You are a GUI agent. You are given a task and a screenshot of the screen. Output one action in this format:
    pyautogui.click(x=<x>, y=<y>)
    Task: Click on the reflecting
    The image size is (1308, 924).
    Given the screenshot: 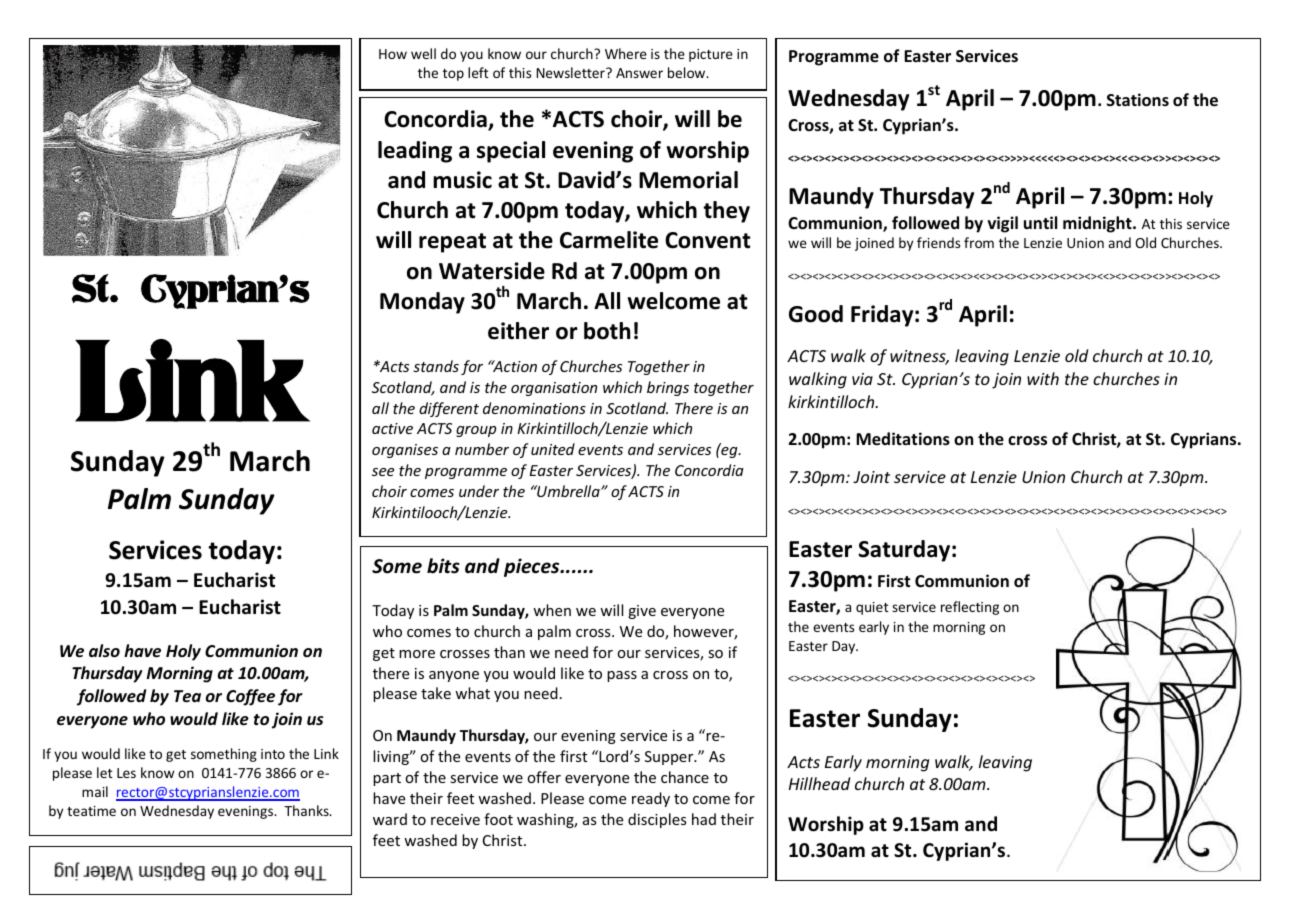 What is the action you would take?
    pyautogui.click(x=970, y=608)
